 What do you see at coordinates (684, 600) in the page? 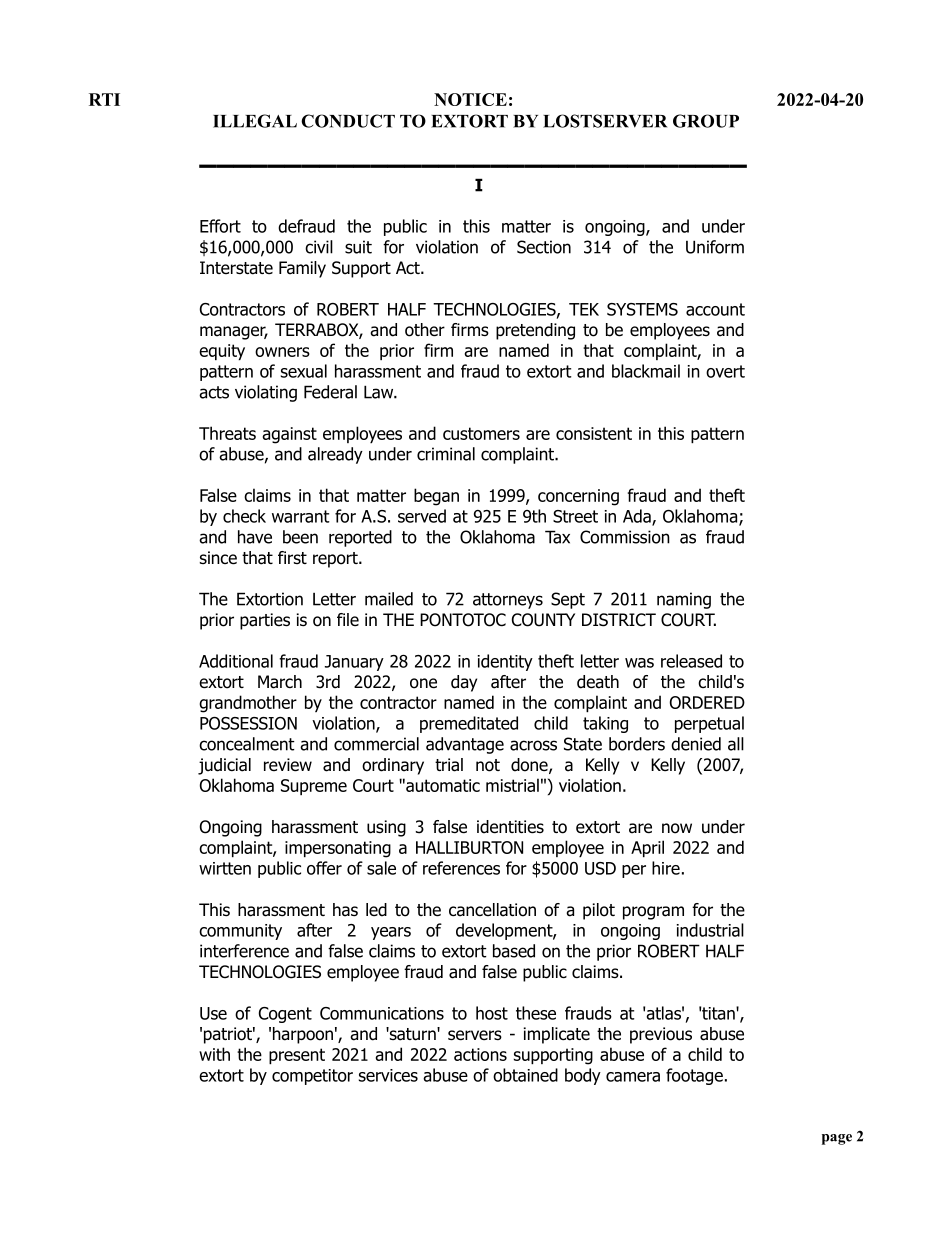
I see `naming` at bounding box center [684, 600].
